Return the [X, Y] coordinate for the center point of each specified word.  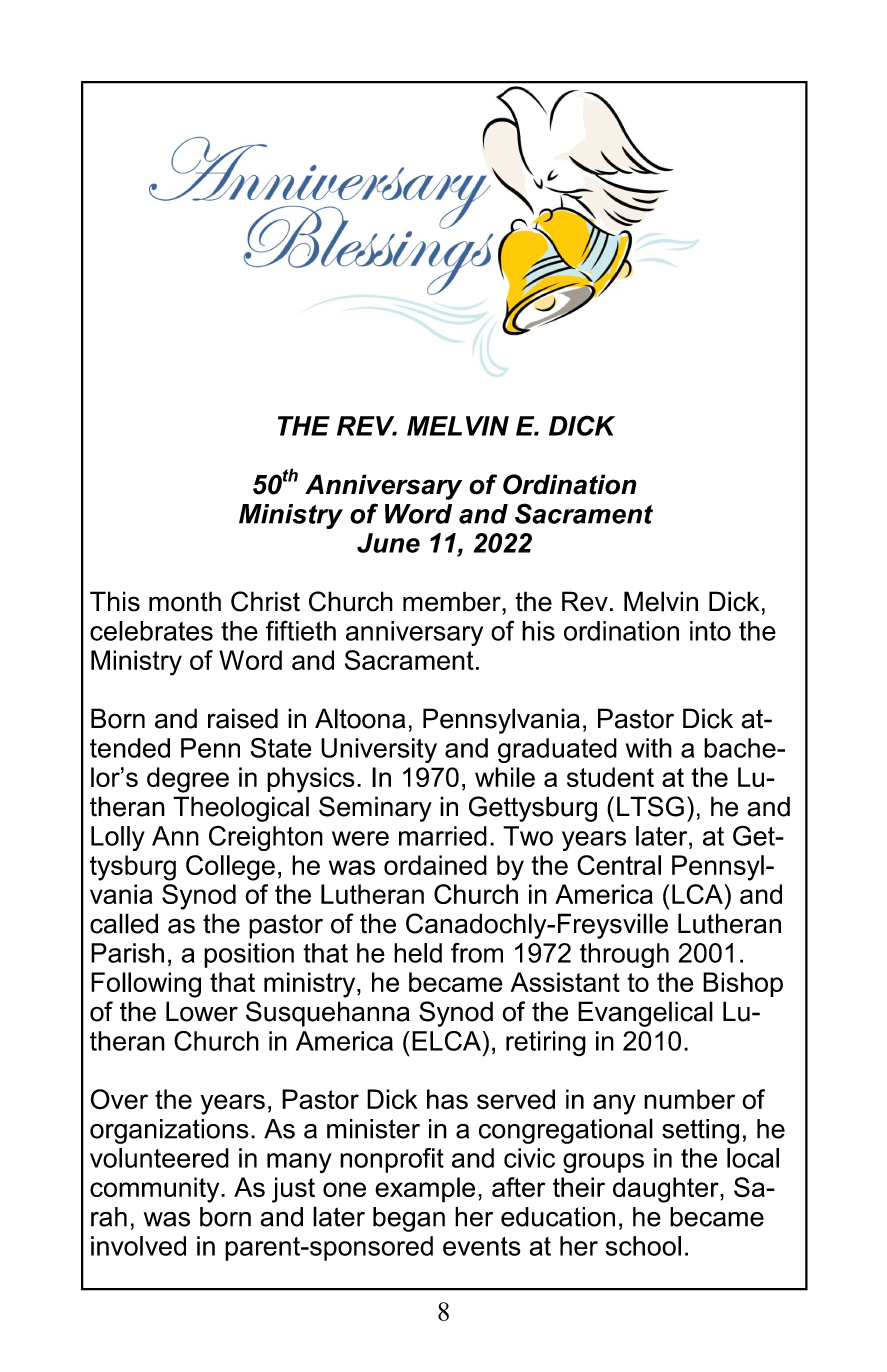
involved [138, 1246]
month [185, 601]
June [388, 543]
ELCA [446, 1041]
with [649, 748]
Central [619, 865]
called [124, 923]
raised [243, 718]
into [710, 631]
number [689, 1099]
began [409, 1219]
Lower [202, 1011]
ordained [435, 865]
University [379, 750]
